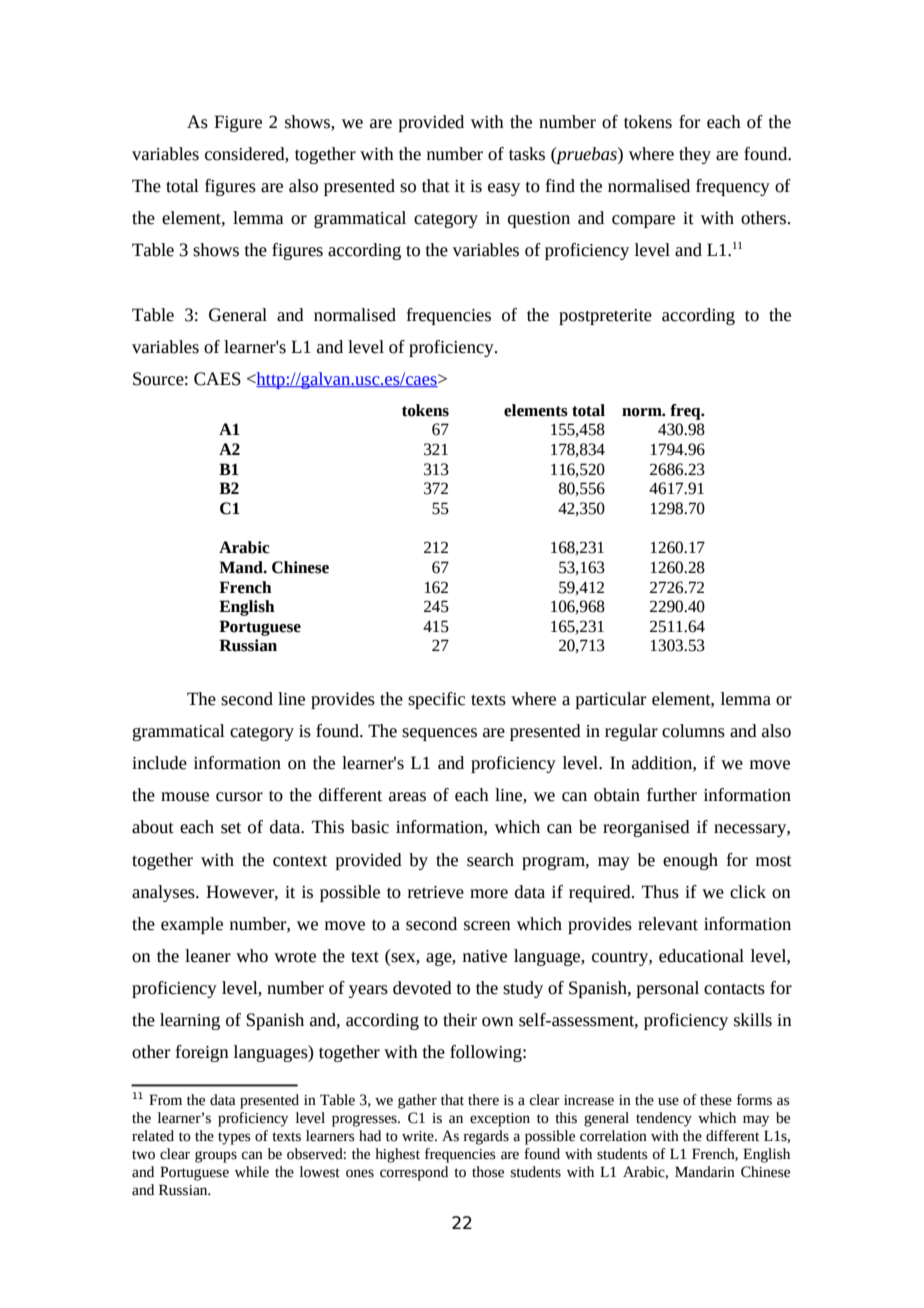 Image resolution: width=924 pixels, height=1308 pixels. I want to click on they, so click(695, 155).
